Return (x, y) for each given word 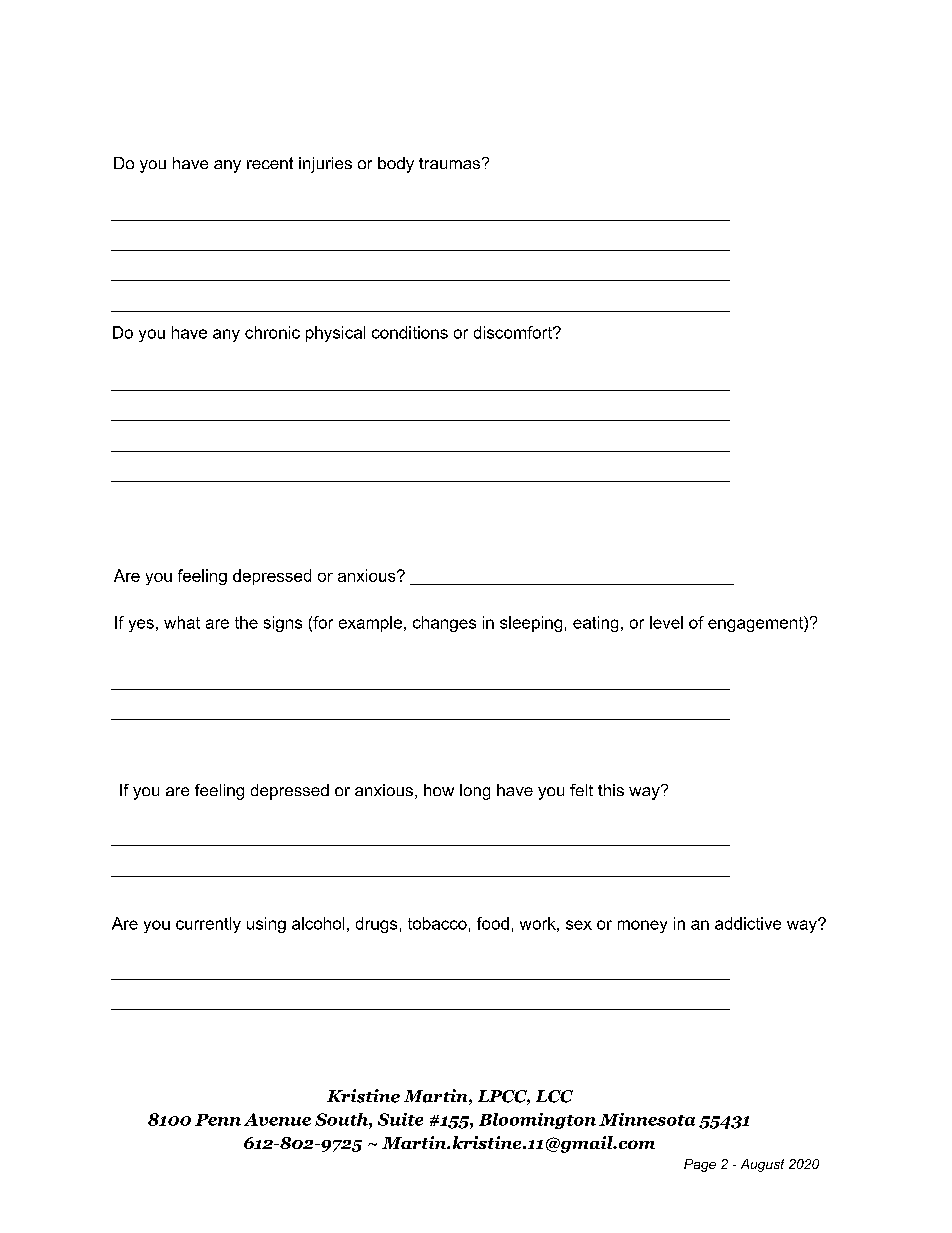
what (182, 622)
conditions (410, 332)
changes (444, 624)
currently (208, 925)
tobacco (437, 923)
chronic (272, 332)
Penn (218, 1120)
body (396, 165)
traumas (449, 163)
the (246, 622)
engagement (756, 624)
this (611, 790)
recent (270, 163)
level (666, 622)
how (439, 790)
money (642, 926)
